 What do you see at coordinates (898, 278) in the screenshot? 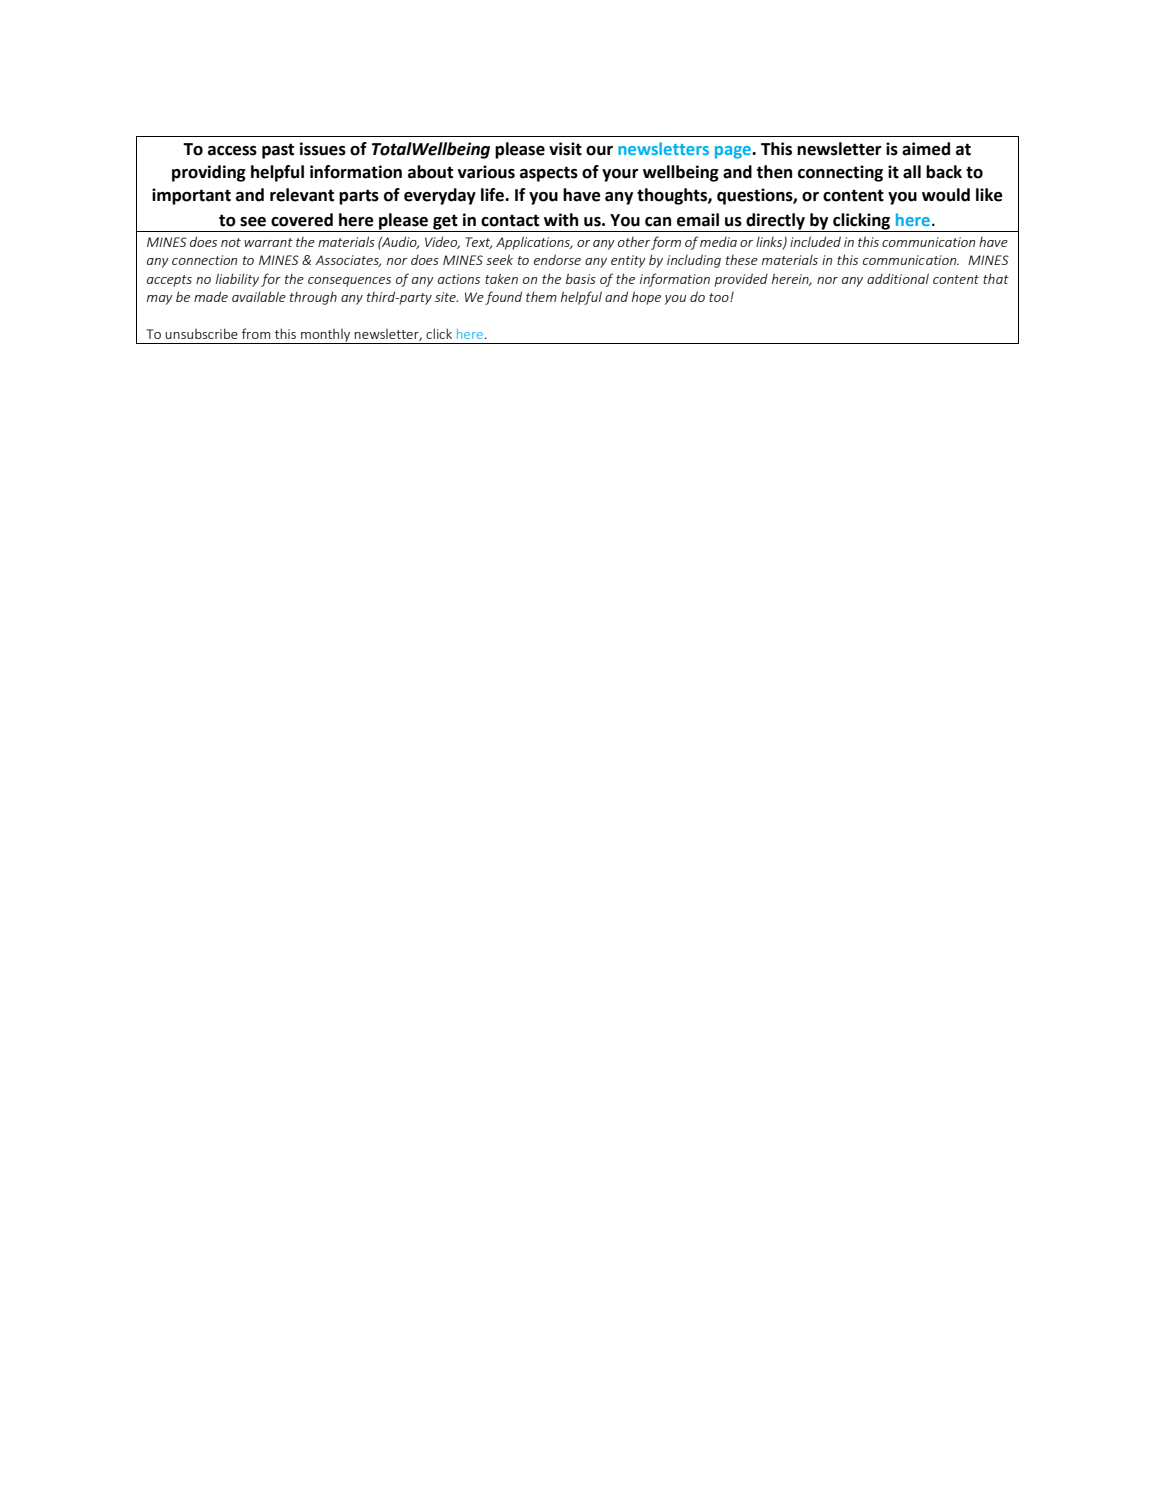
I see `additional` at bounding box center [898, 278].
